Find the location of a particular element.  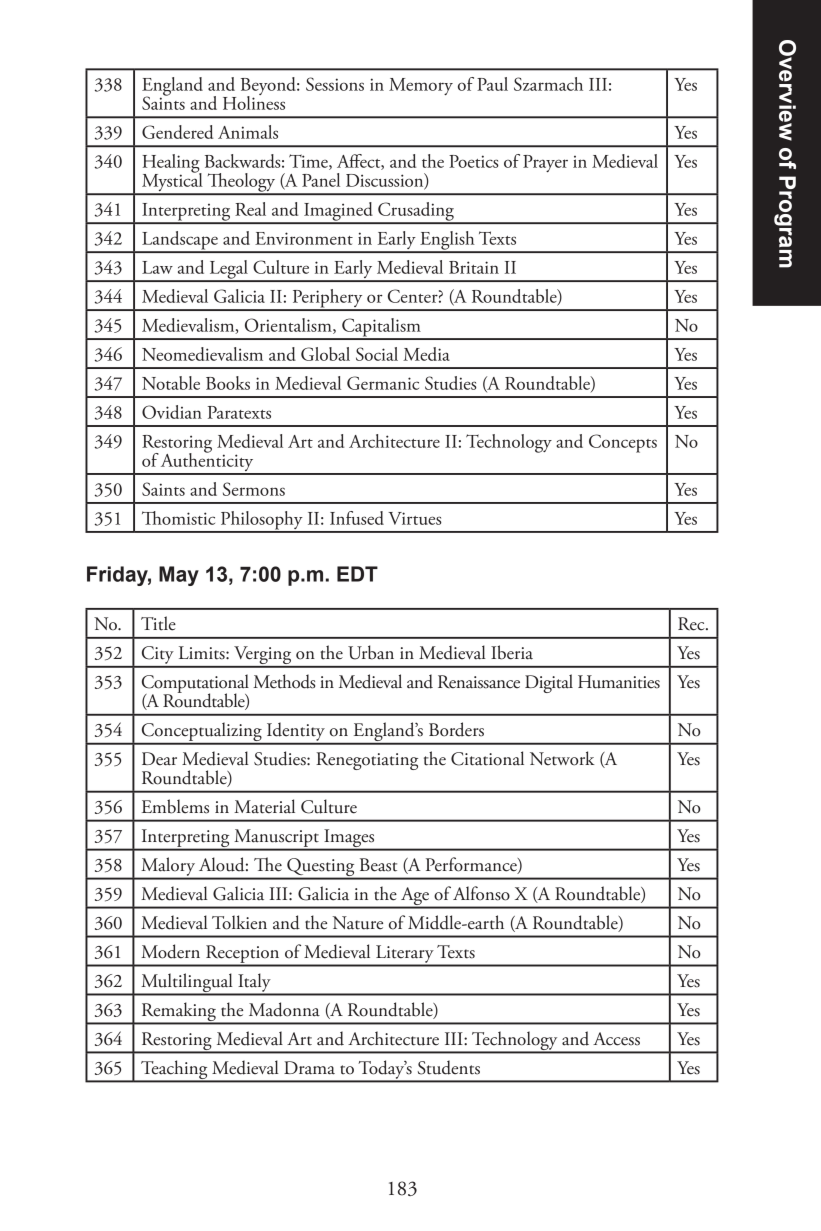

Animals is located at coordinates (248, 132).
